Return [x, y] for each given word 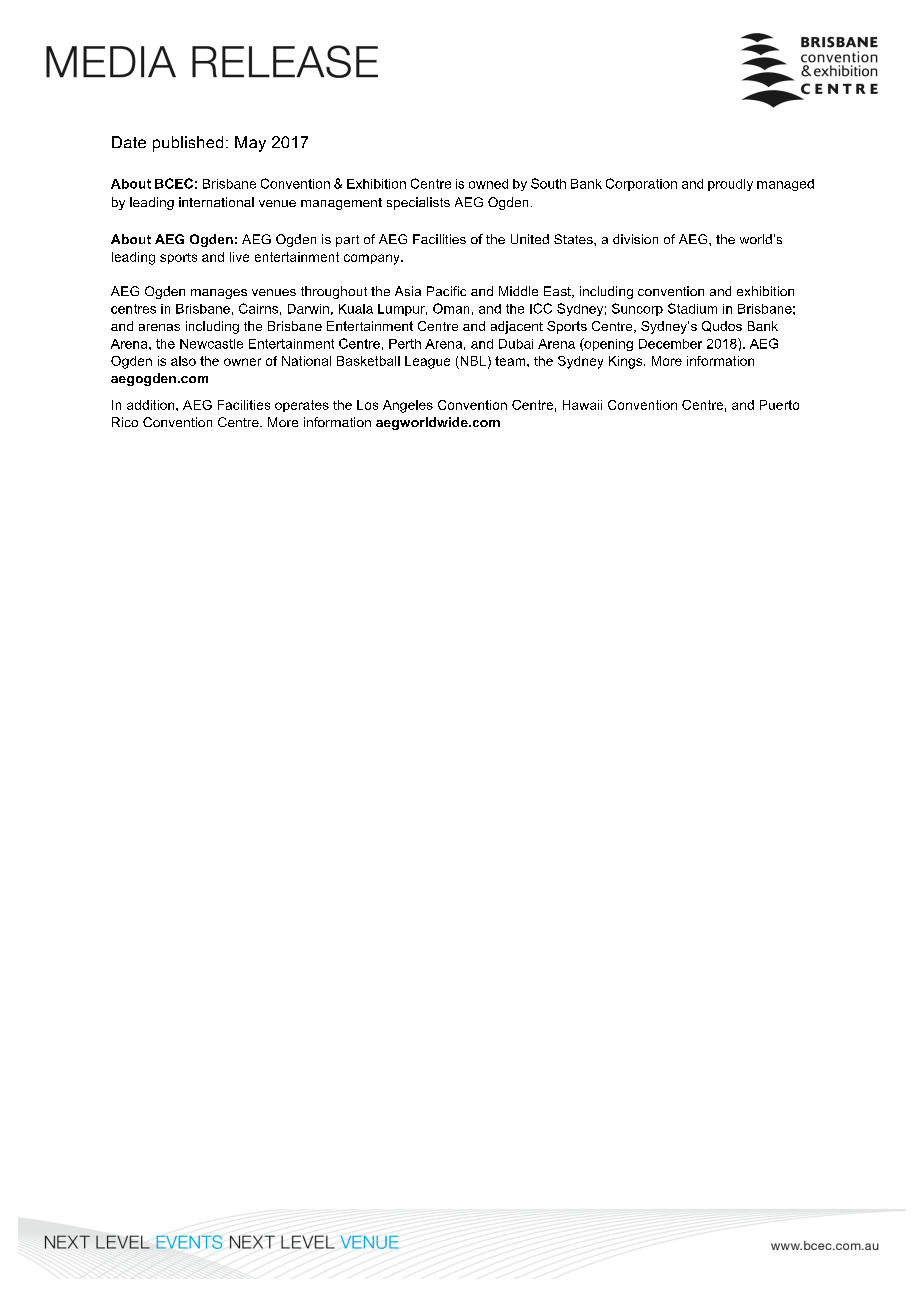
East [558, 292]
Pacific [446, 291]
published [188, 144]
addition [152, 405]
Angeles [408, 406]
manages [219, 294]
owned [488, 184]
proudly [730, 185]
